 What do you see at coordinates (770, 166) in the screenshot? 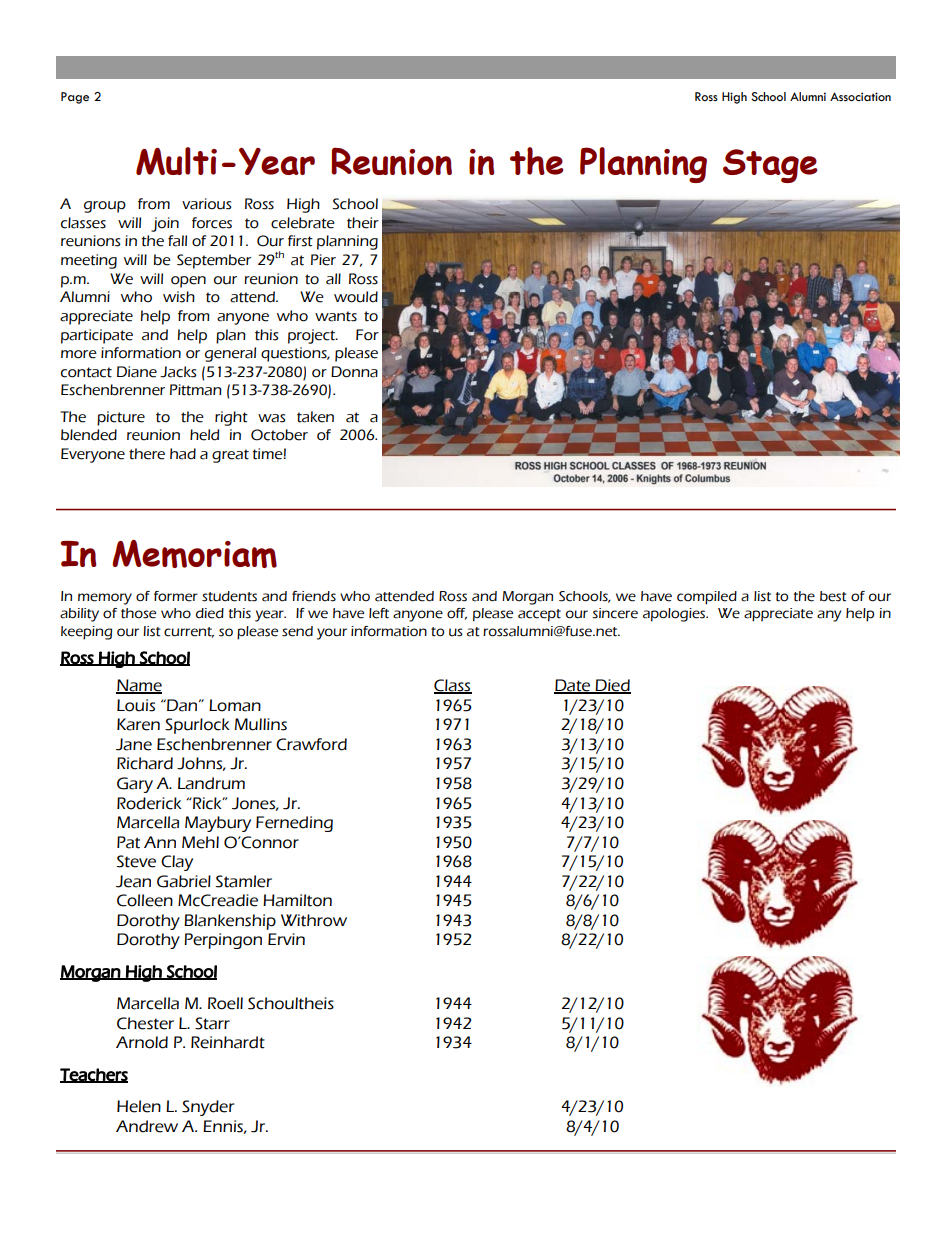
I see `Stage` at bounding box center [770, 166].
